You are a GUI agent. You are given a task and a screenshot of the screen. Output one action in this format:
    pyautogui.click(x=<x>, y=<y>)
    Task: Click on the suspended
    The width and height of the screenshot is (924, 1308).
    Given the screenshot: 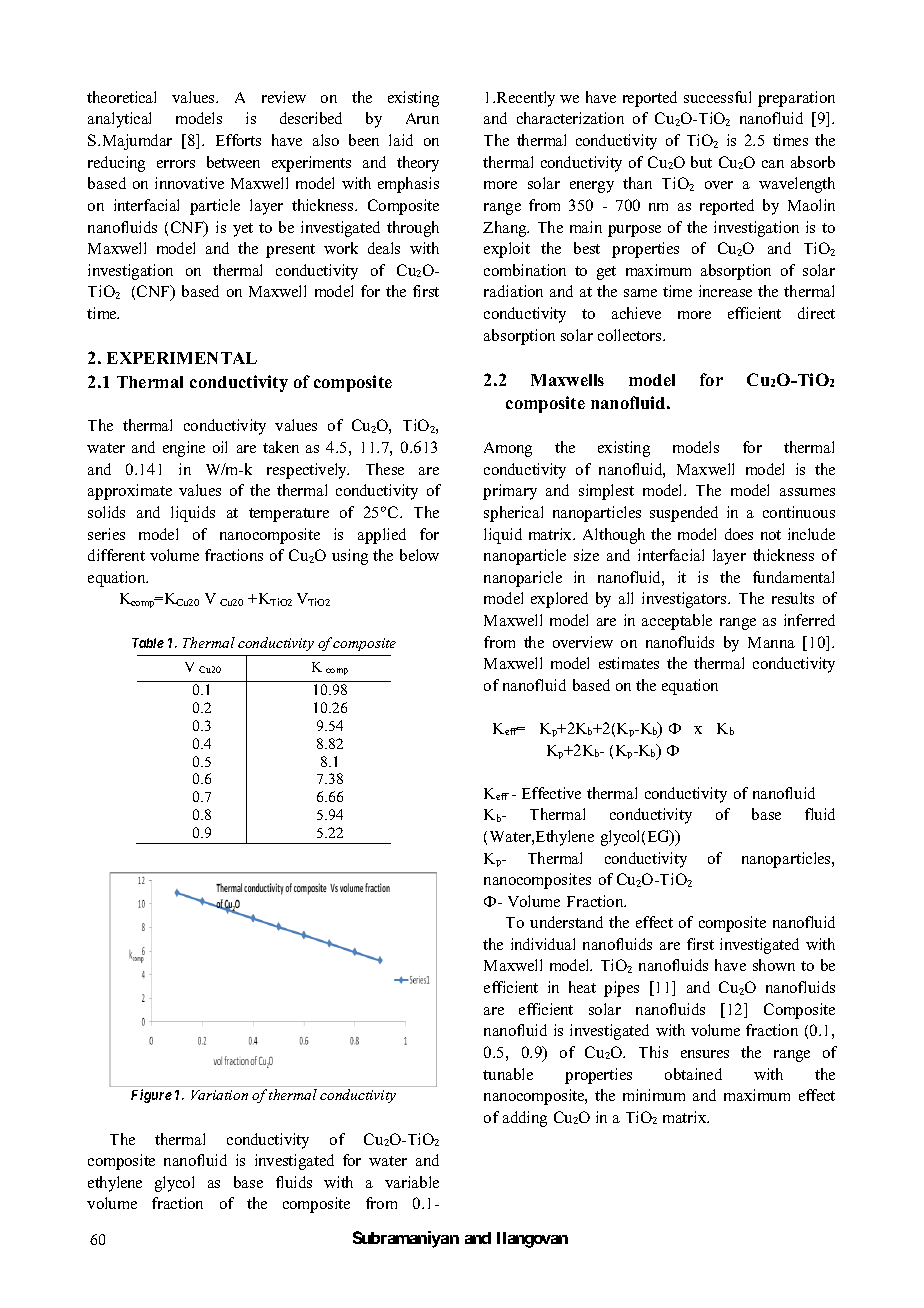 What is the action you would take?
    pyautogui.click(x=684, y=514)
